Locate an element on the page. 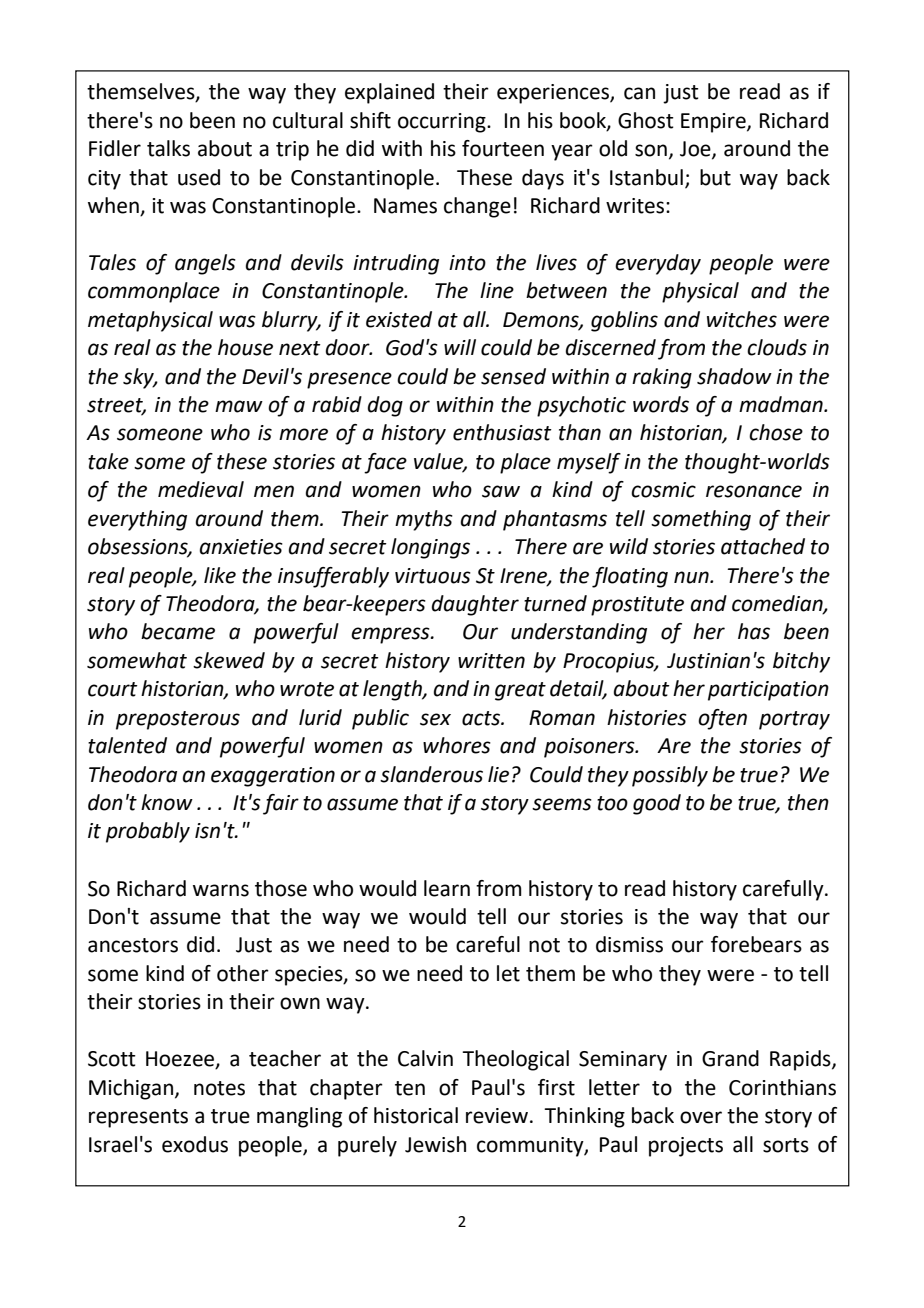 This page has height=1308, width=924. historical is located at coordinates (416, 1115).
